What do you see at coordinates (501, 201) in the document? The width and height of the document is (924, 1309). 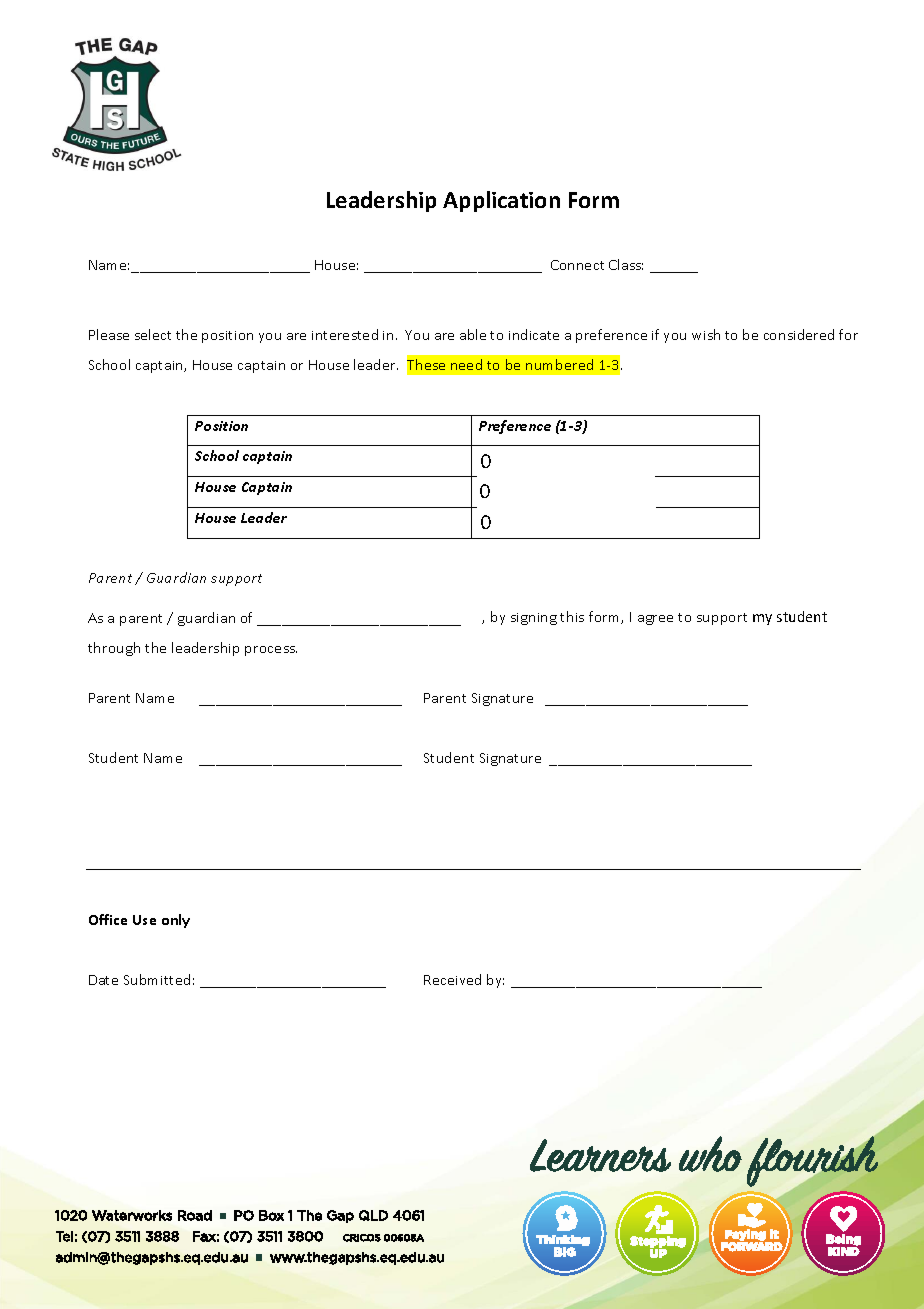 I see `Application` at bounding box center [501, 201].
